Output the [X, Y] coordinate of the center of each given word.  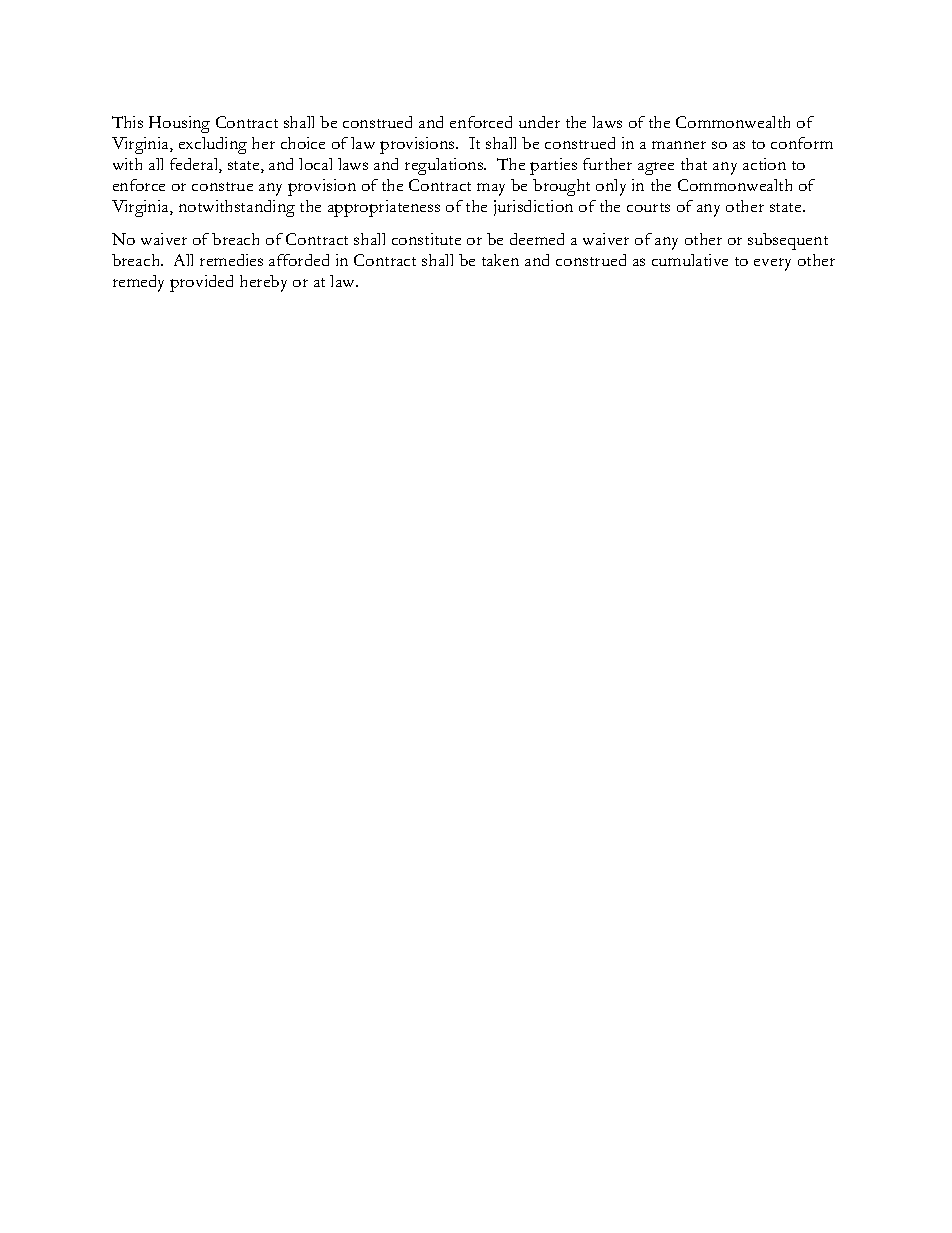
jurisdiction [533, 208]
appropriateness [384, 208]
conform [802, 143]
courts [648, 207]
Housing [179, 124]
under [539, 122]
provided [201, 283]
